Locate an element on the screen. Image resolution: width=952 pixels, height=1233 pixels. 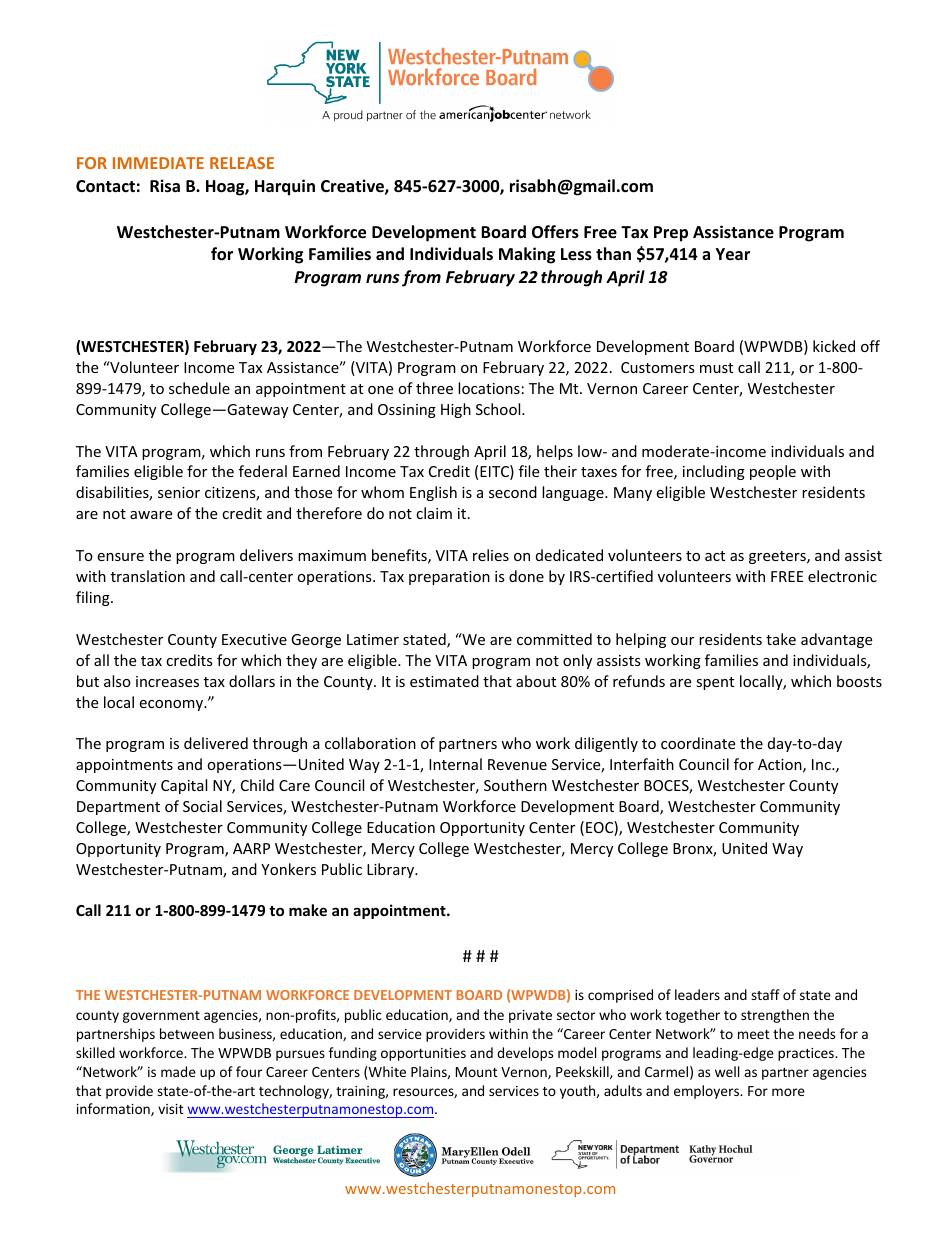
Library is located at coordinates (392, 870).
